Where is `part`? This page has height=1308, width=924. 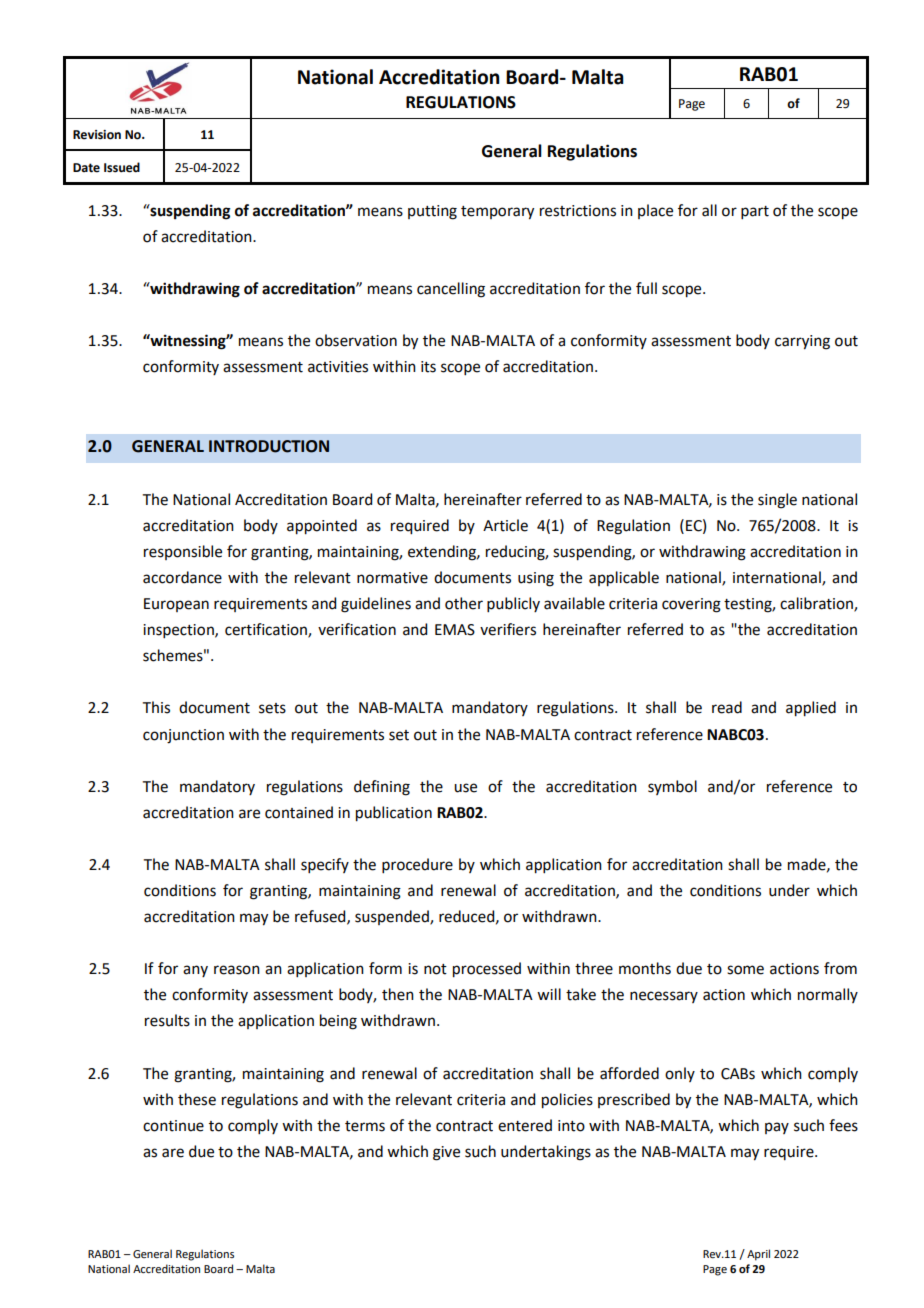 part is located at coordinates (755, 212).
